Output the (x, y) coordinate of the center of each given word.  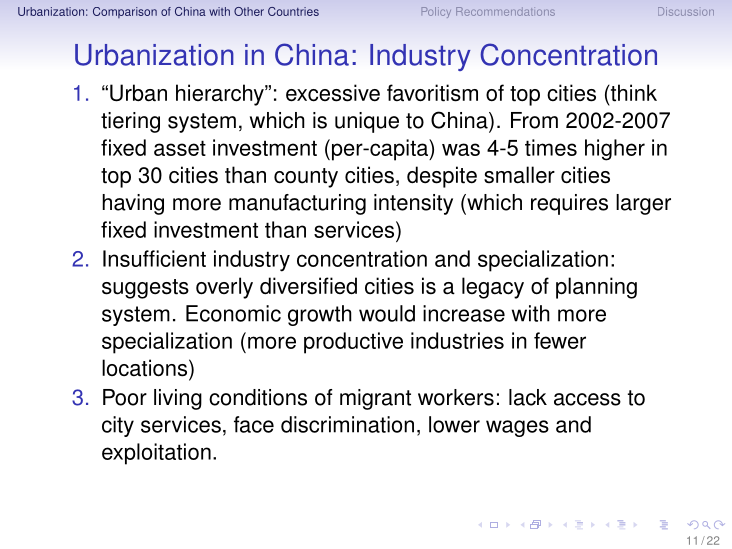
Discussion (686, 11)
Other (249, 11)
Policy (436, 12)
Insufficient (154, 258)
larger (643, 204)
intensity (413, 204)
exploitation (156, 454)
